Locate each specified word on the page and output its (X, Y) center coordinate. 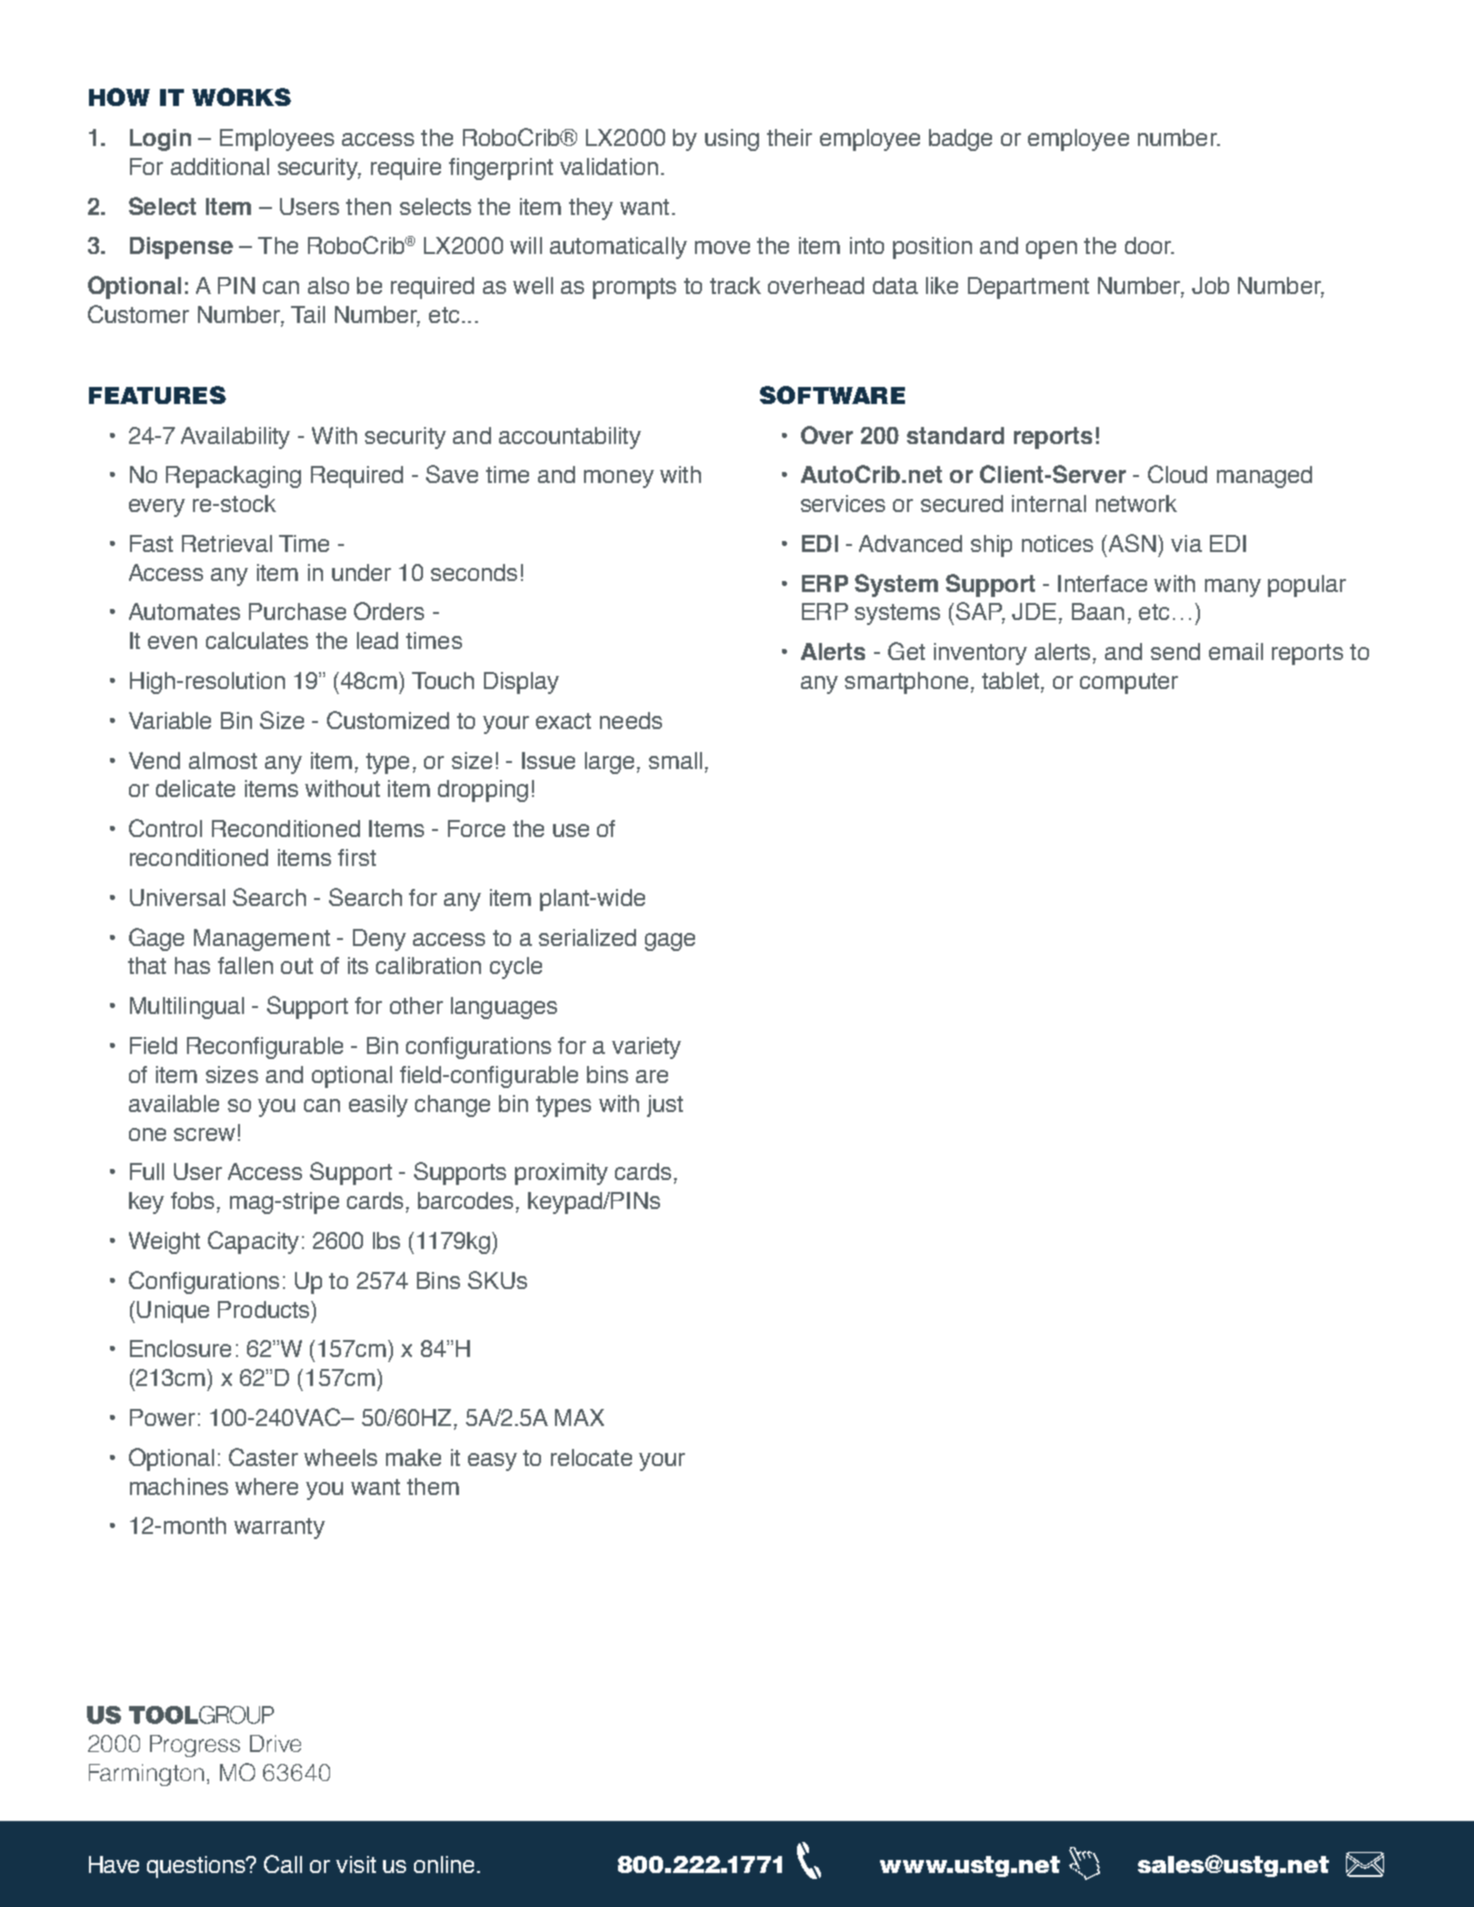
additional (220, 166)
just (665, 1106)
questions (197, 1867)
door (1149, 245)
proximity (561, 1174)
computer (1129, 683)
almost (223, 760)
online (444, 1864)
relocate (591, 1457)
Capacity (253, 1242)
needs (631, 720)
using (732, 140)
